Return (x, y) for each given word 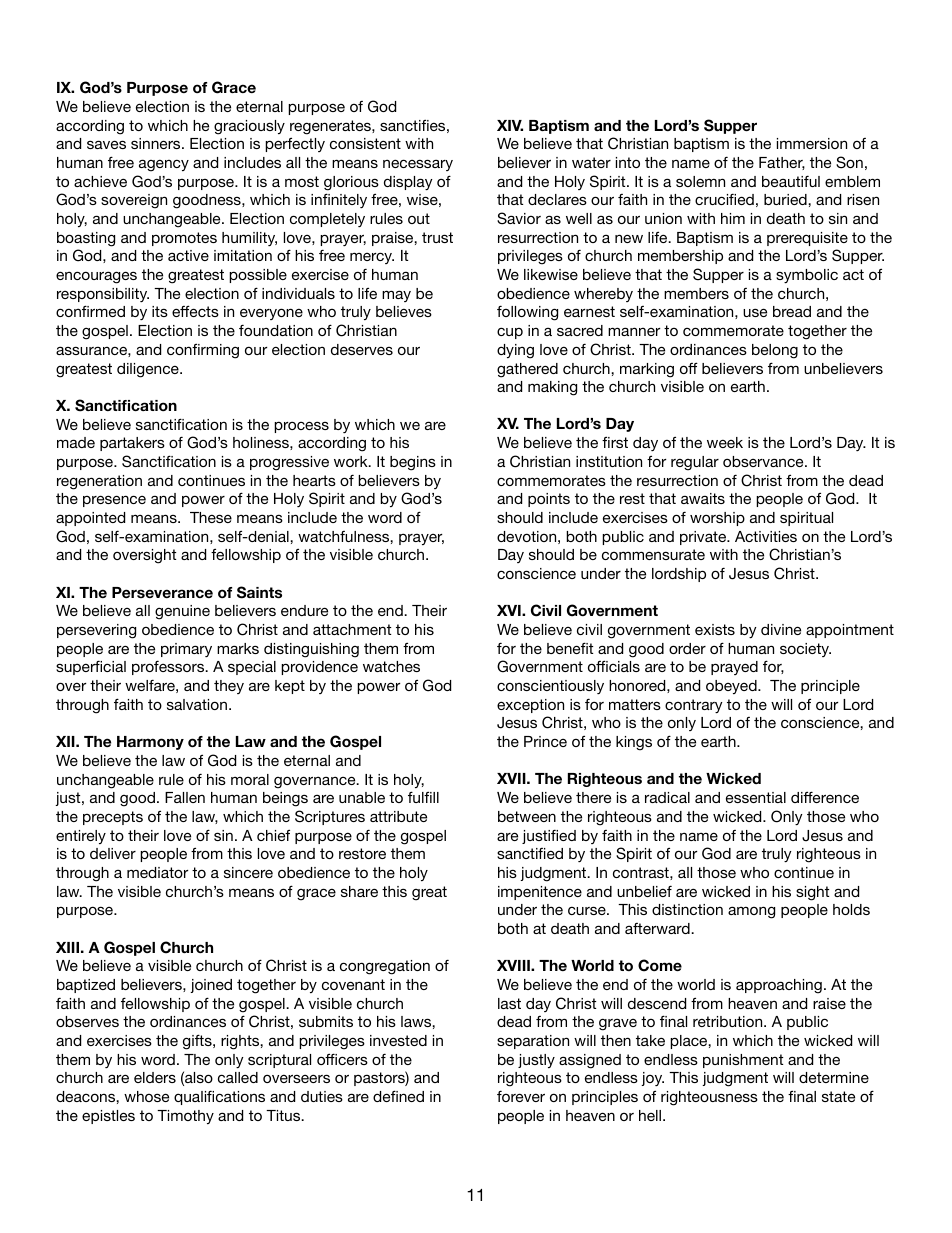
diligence (149, 370)
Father (782, 163)
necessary (418, 165)
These (211, 517)
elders (155, 1077)
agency (164, 165)
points (549, 500)
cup (510, 333)
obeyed (732, 687)
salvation (197, 704)
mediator (157, 872)
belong (775, 351)
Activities (766, 536)
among (751, 912)
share (359, 891)
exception (530, 706)
